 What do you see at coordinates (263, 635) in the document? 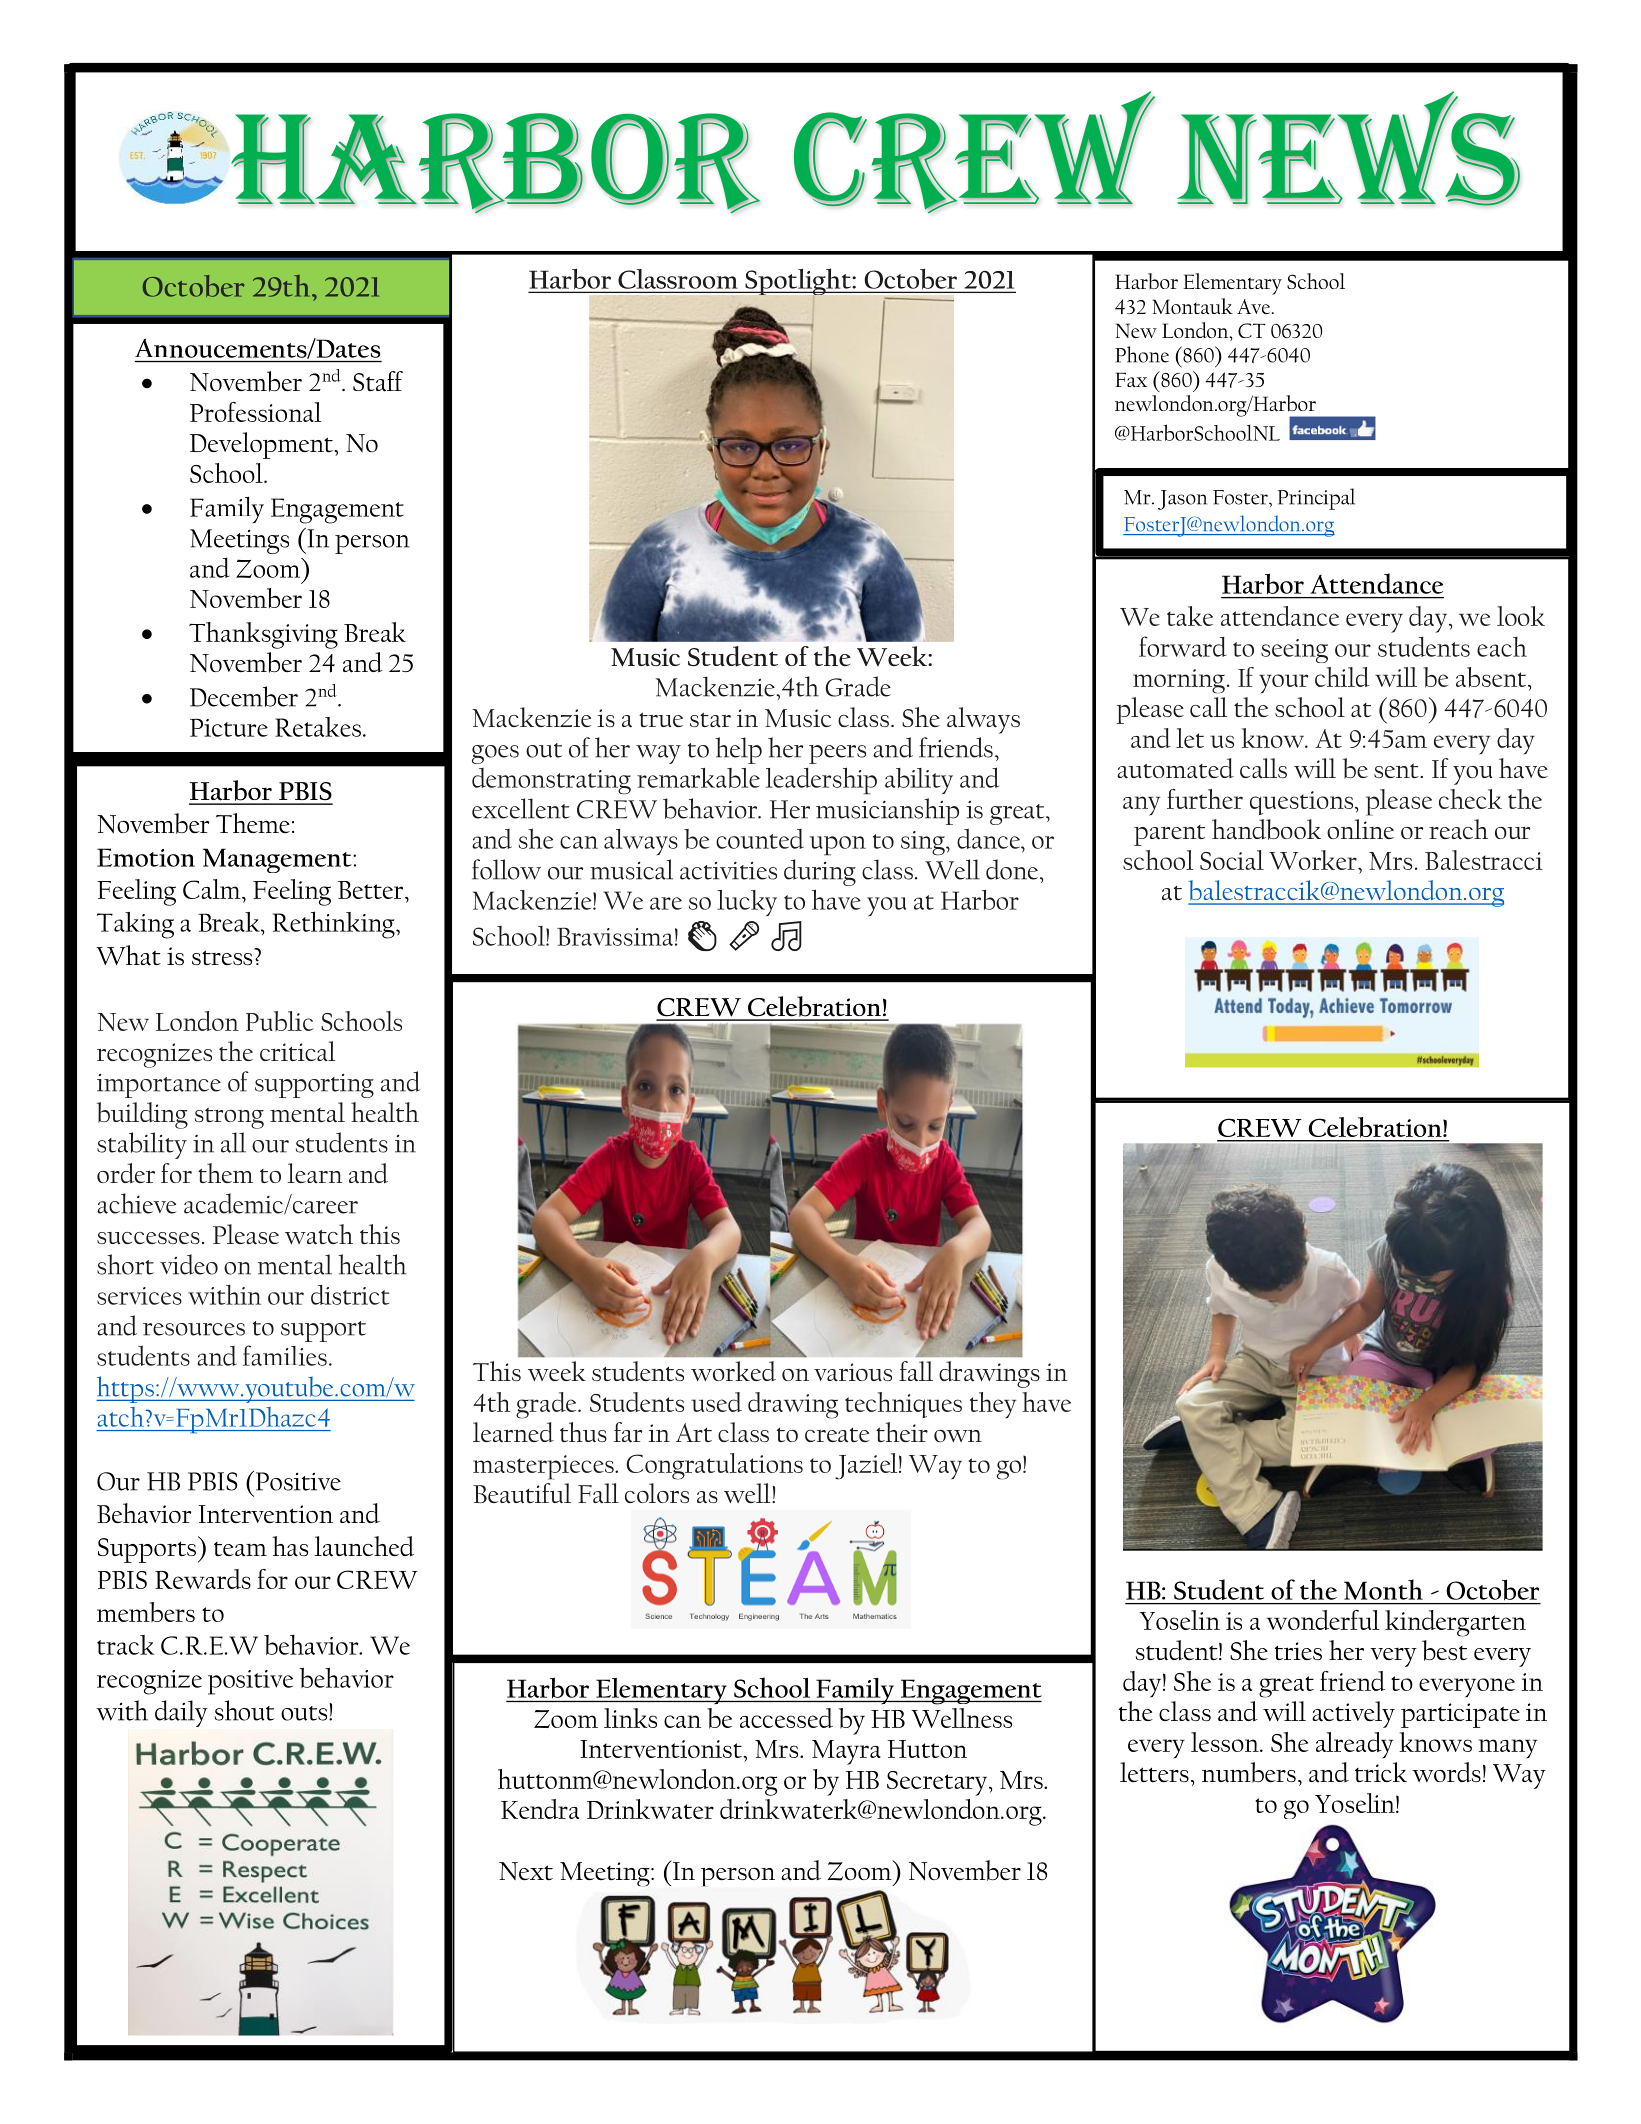
I see `Thanksgiving` at bounding box center [263, 635].
